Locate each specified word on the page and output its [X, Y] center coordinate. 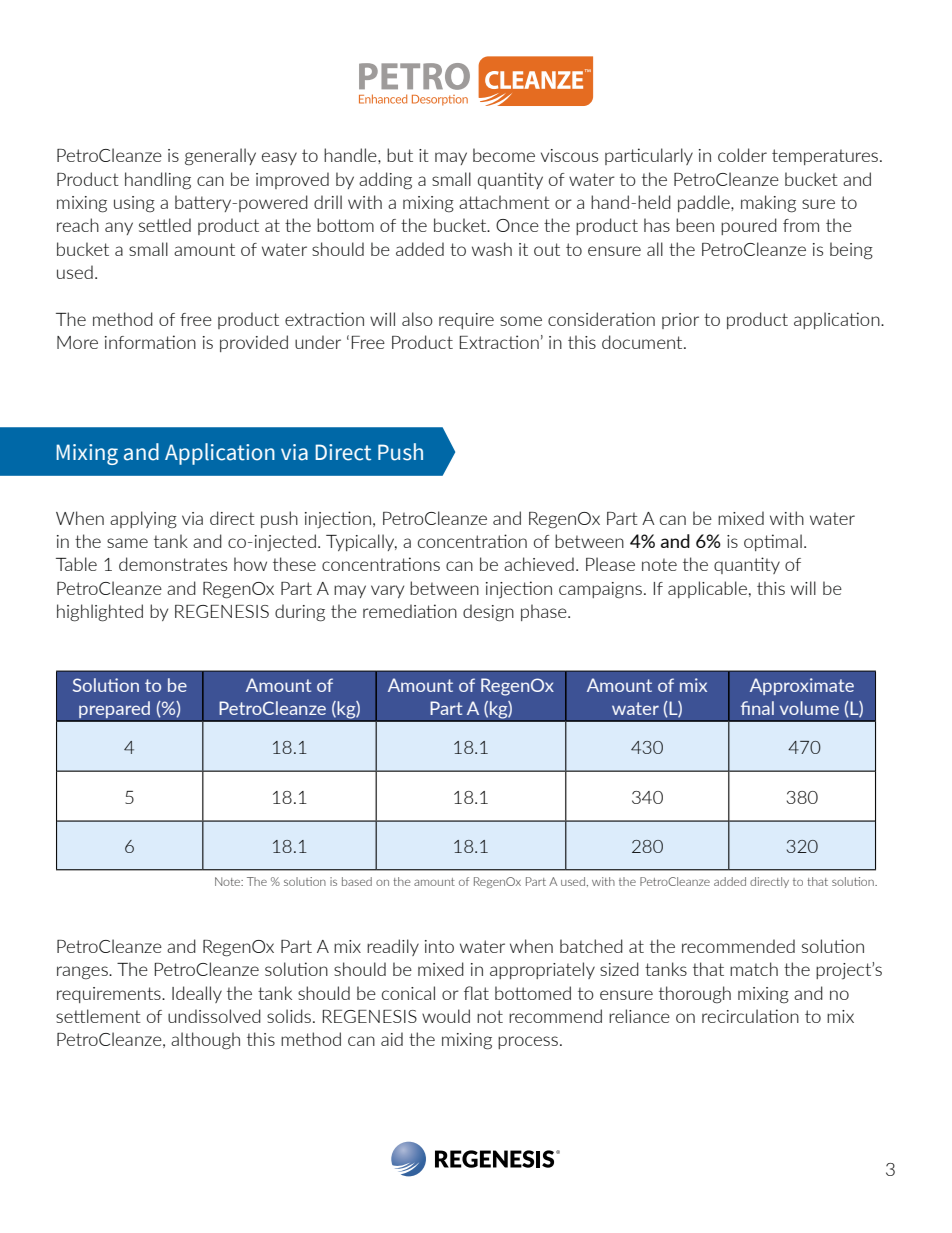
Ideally [197, 994]
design [488, 613]
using [134, 204]
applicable [707, 589]
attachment [504, 202]
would [446, 1016]
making [768, 204]
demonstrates [173, 564]
